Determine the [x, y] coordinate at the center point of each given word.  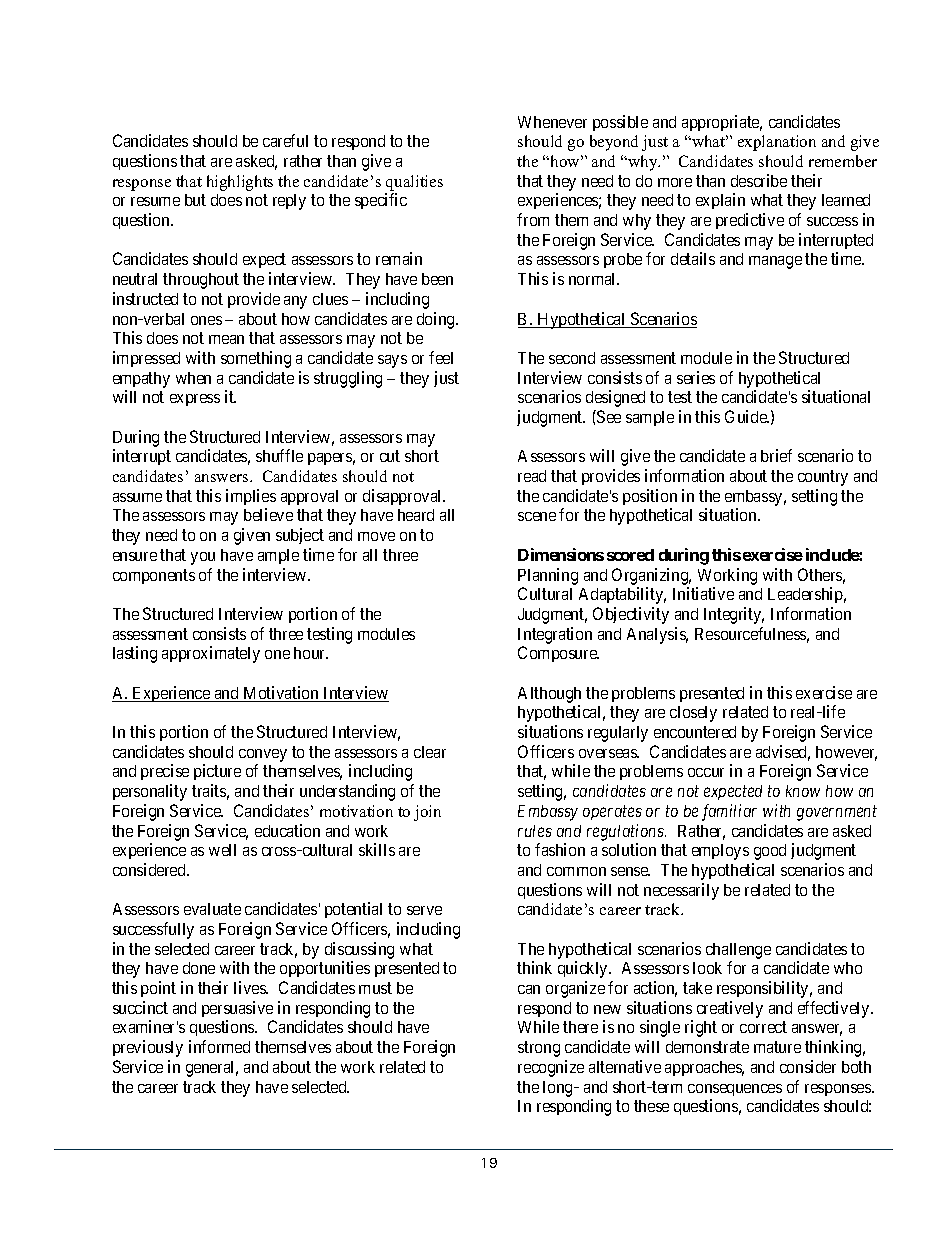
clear [430, 752]
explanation [777, 143]
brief [776, 455]
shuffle [279, 455]
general [212, 1069]
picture [217, 772]
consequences [735, 1090]
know [803, 791]
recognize [551, 1068]
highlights [240, 183]
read [532, 476]
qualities [414, 183]
